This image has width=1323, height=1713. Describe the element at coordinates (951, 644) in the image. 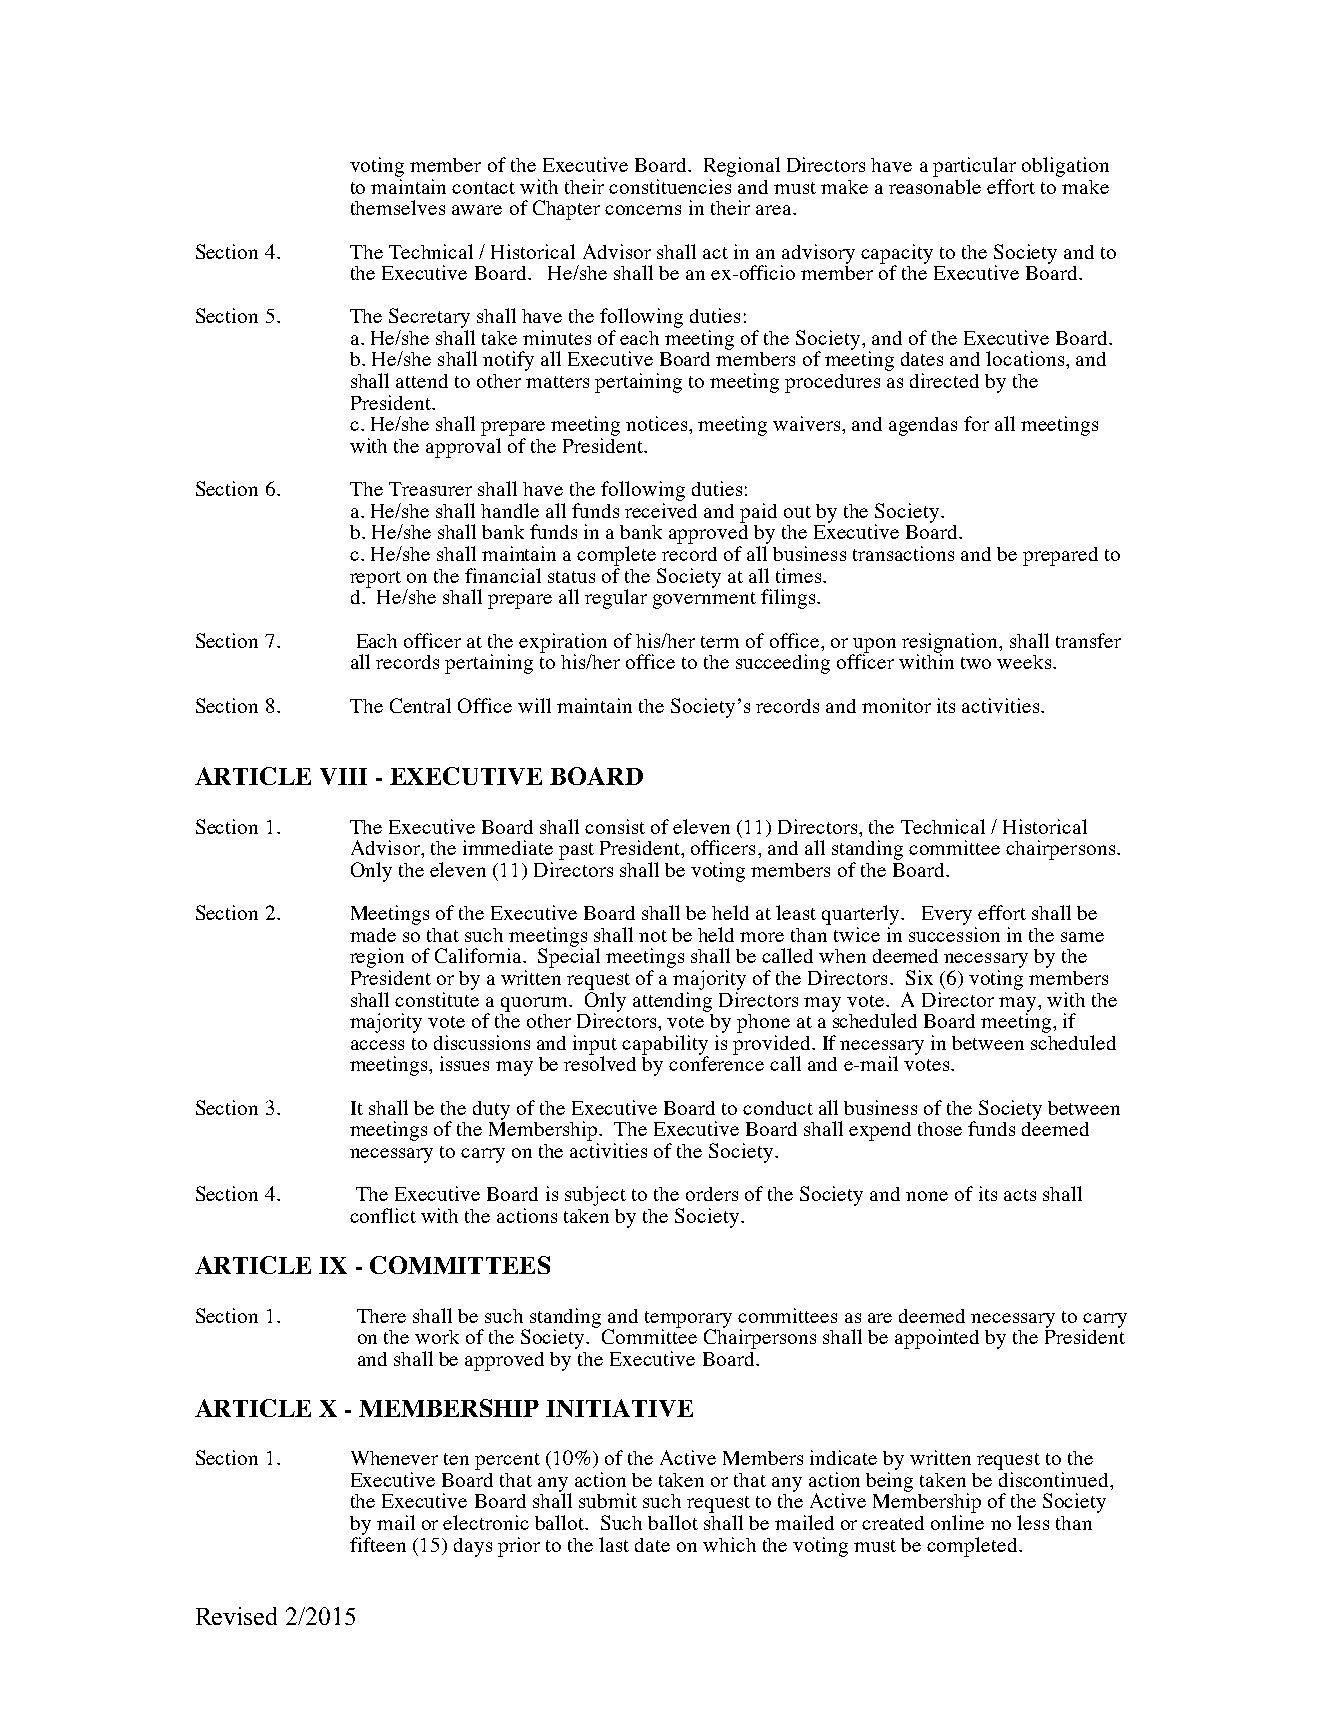

I see `resignation` at that location.
